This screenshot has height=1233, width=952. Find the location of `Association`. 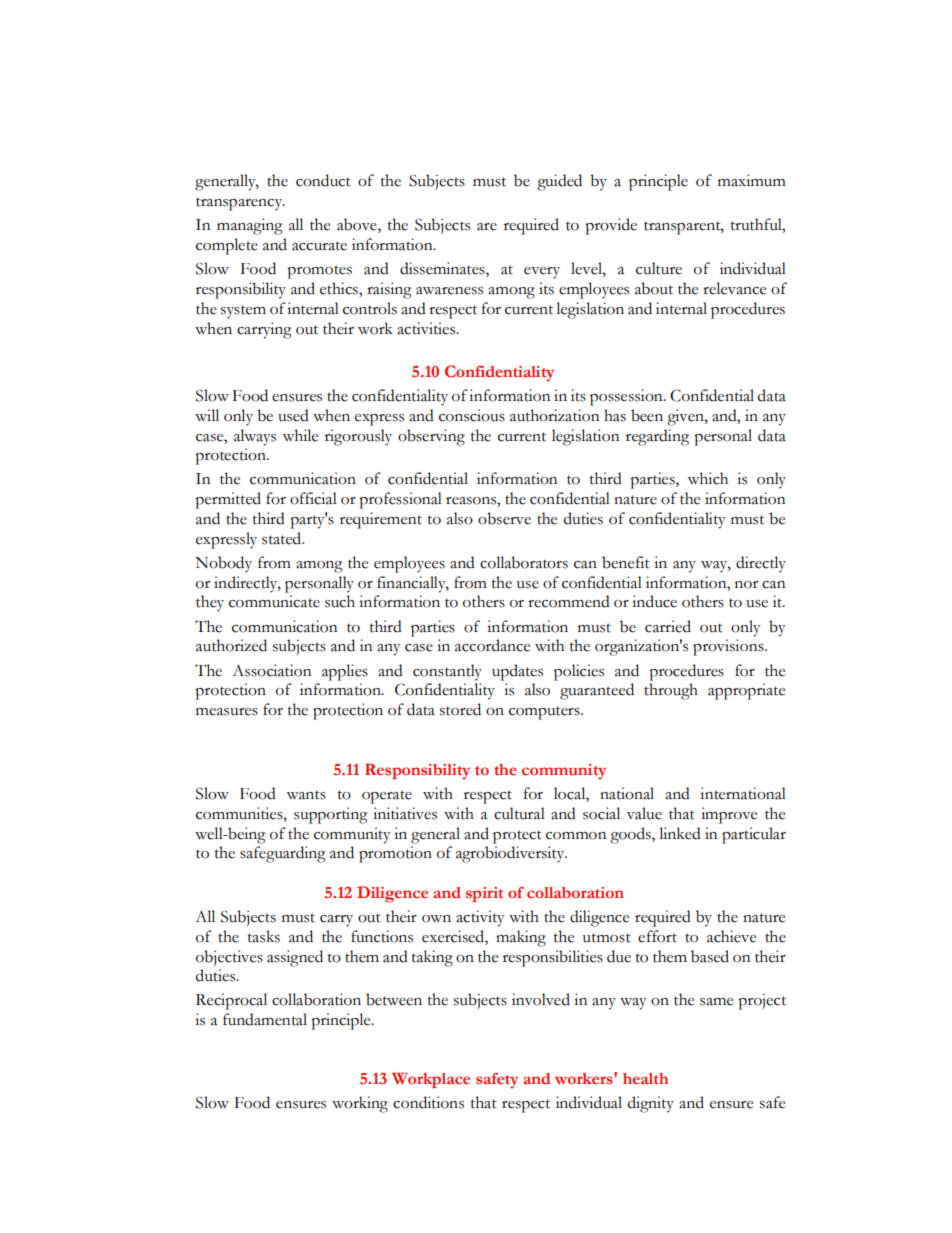

Association is located at coordinates (271, 670).
